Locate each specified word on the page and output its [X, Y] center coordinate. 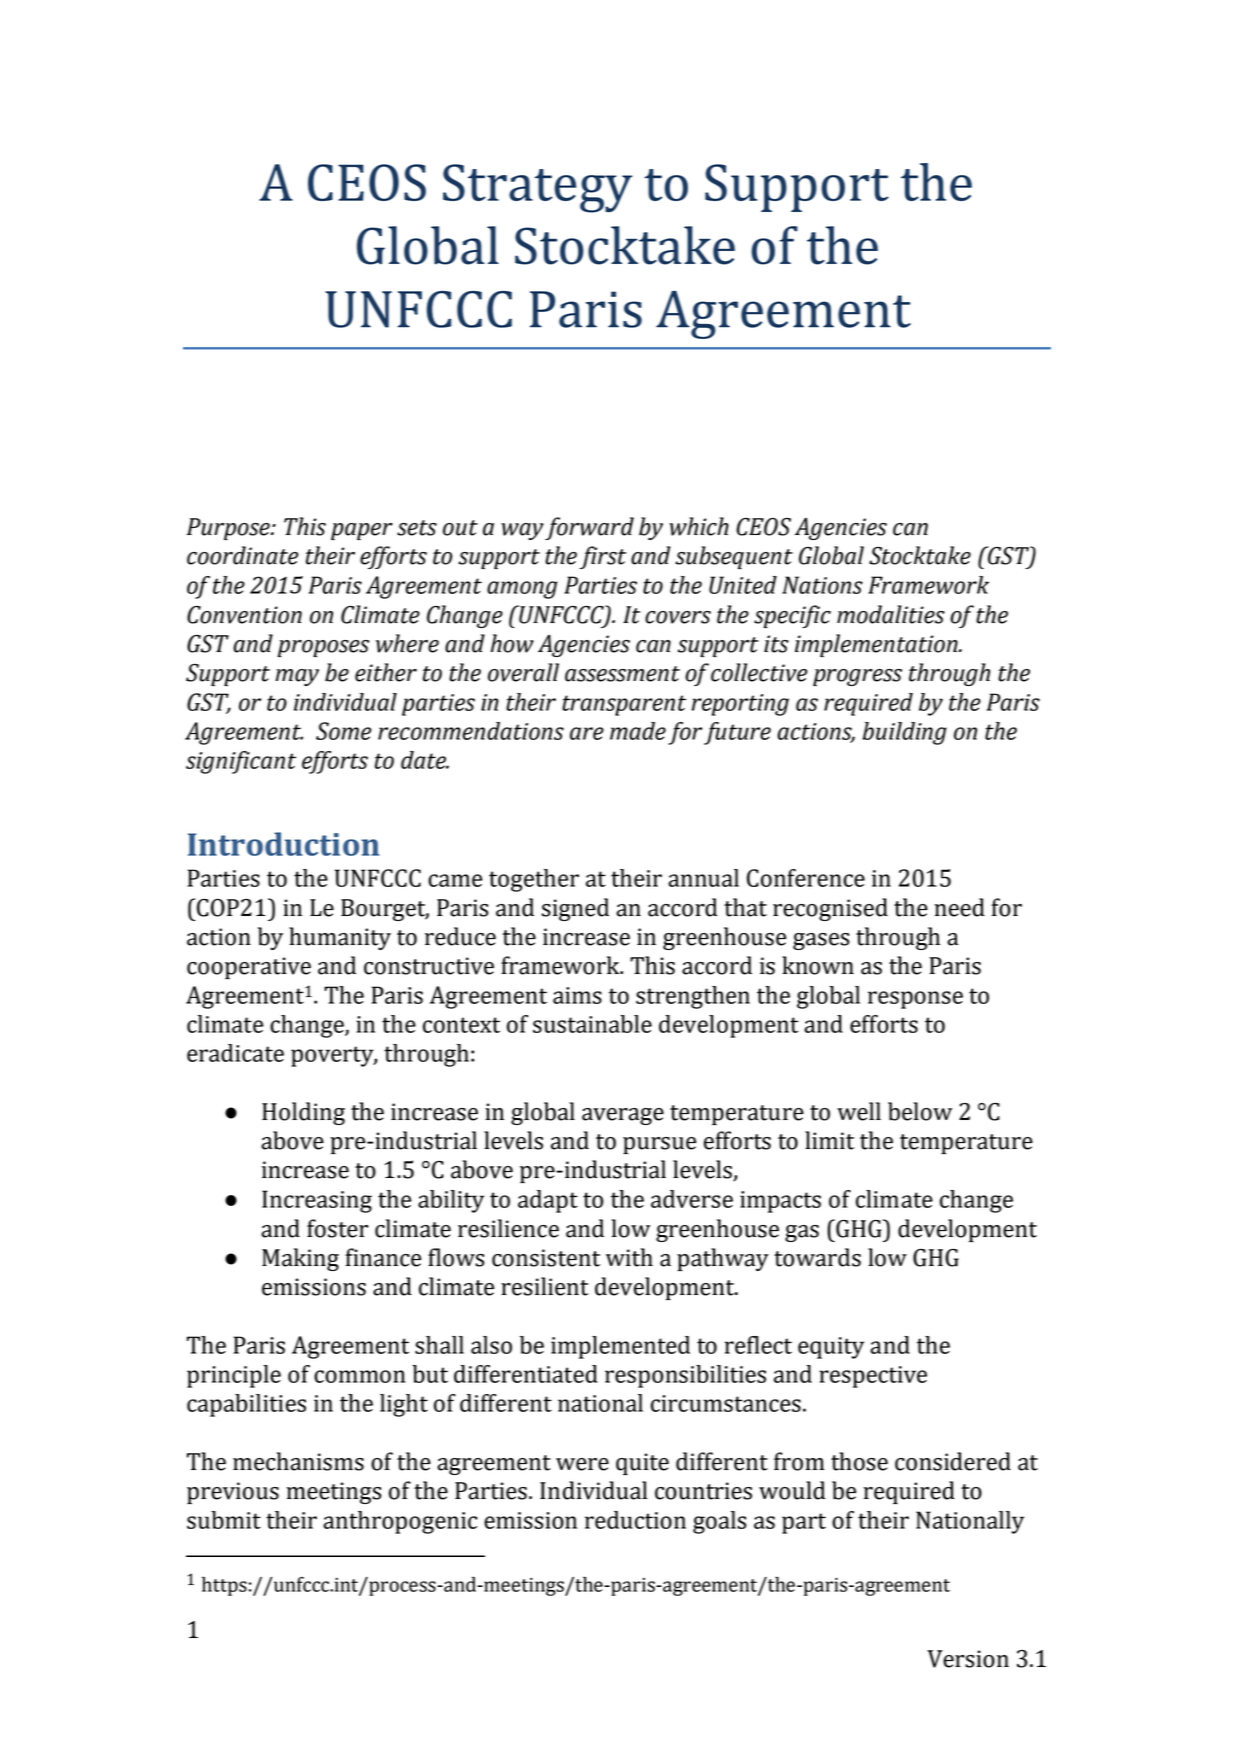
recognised [830, 909]
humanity [340, 938]
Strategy [537, 188]
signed [575, 909]
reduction [635, 1520]
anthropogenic [400, 1522]
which [699, 526]
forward [589, 528]
